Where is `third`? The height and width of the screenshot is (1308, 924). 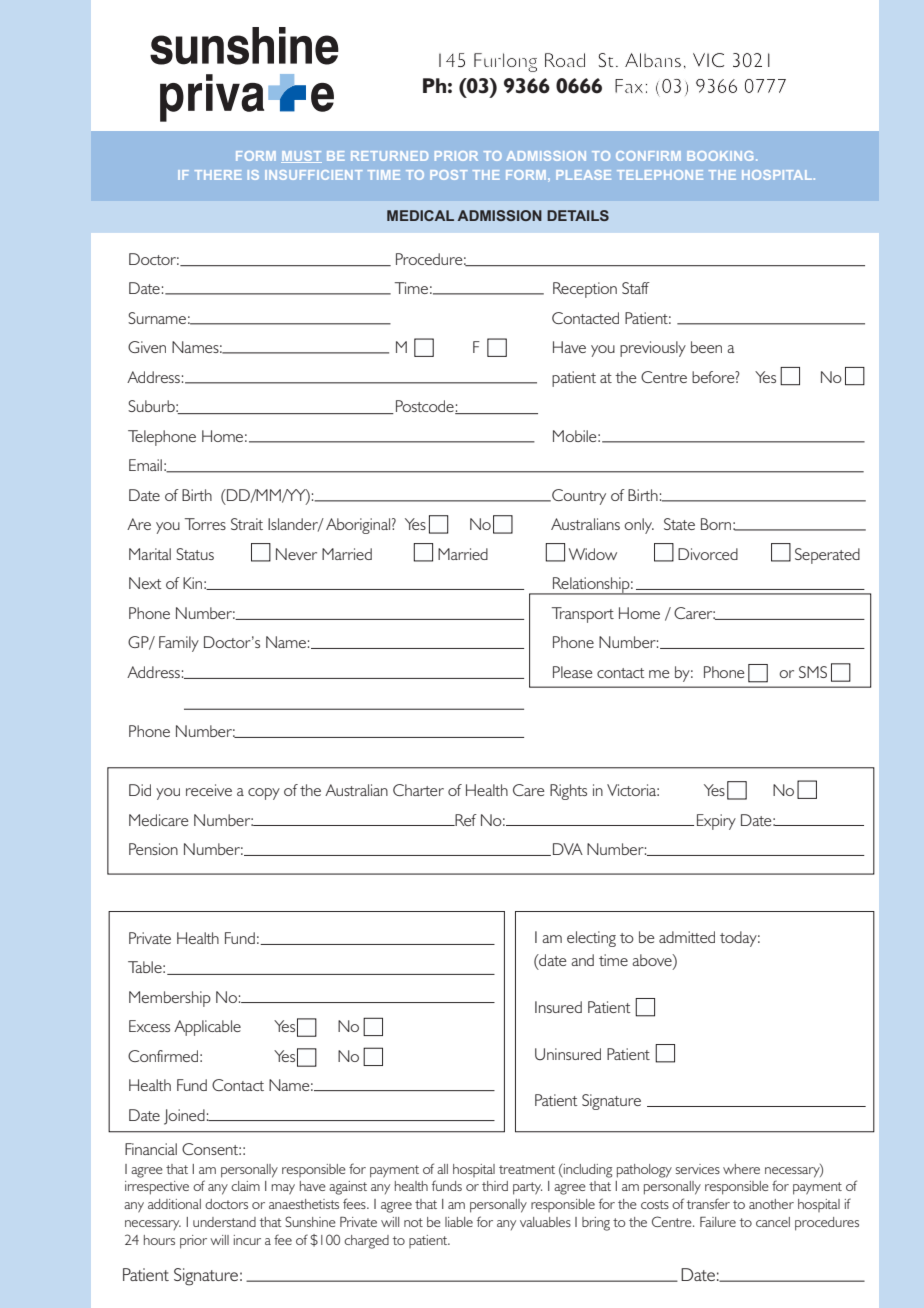
third is located at coordinates (495, 1186).
